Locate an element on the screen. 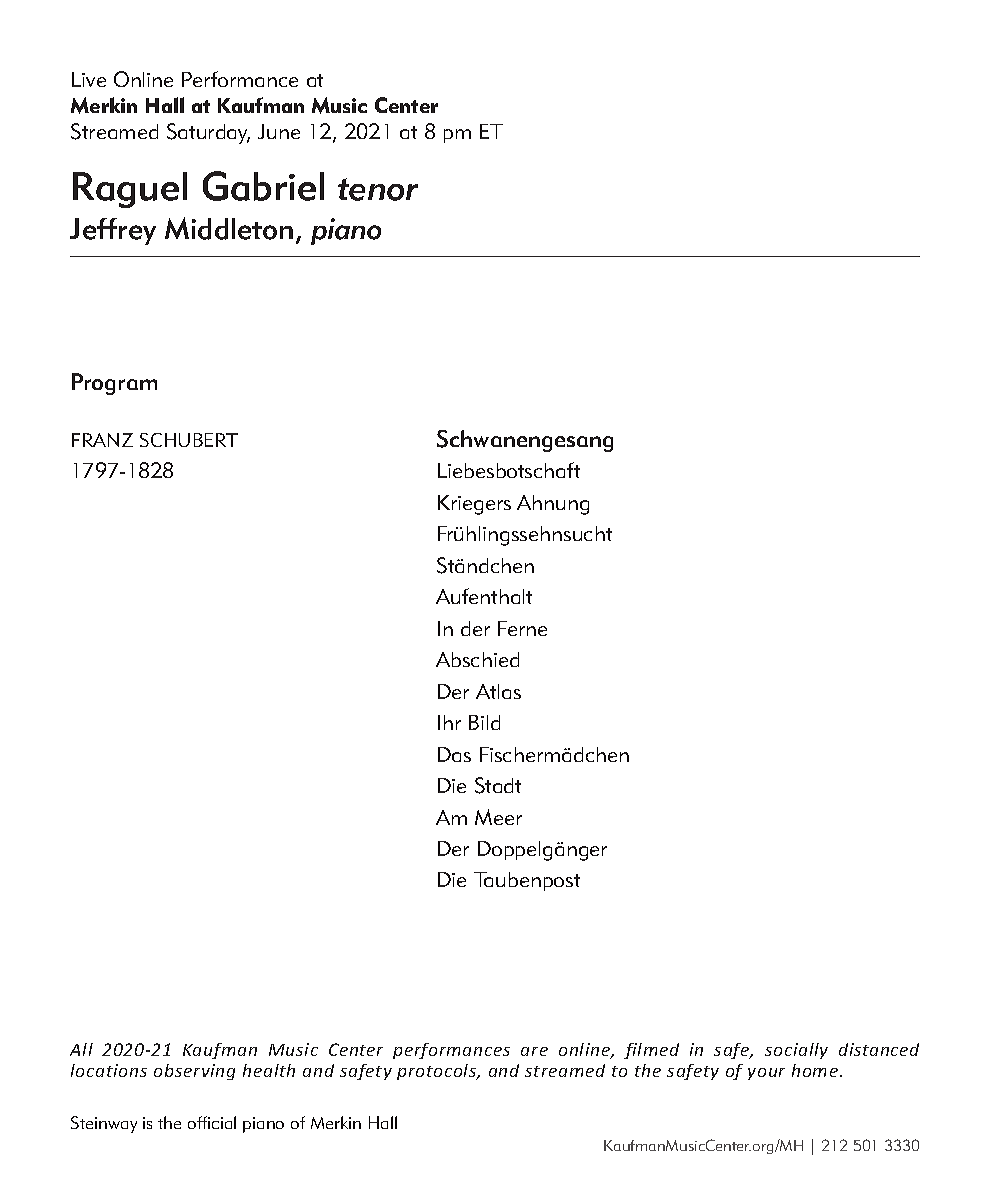  Atlas is located at coordinates (498, 691).
